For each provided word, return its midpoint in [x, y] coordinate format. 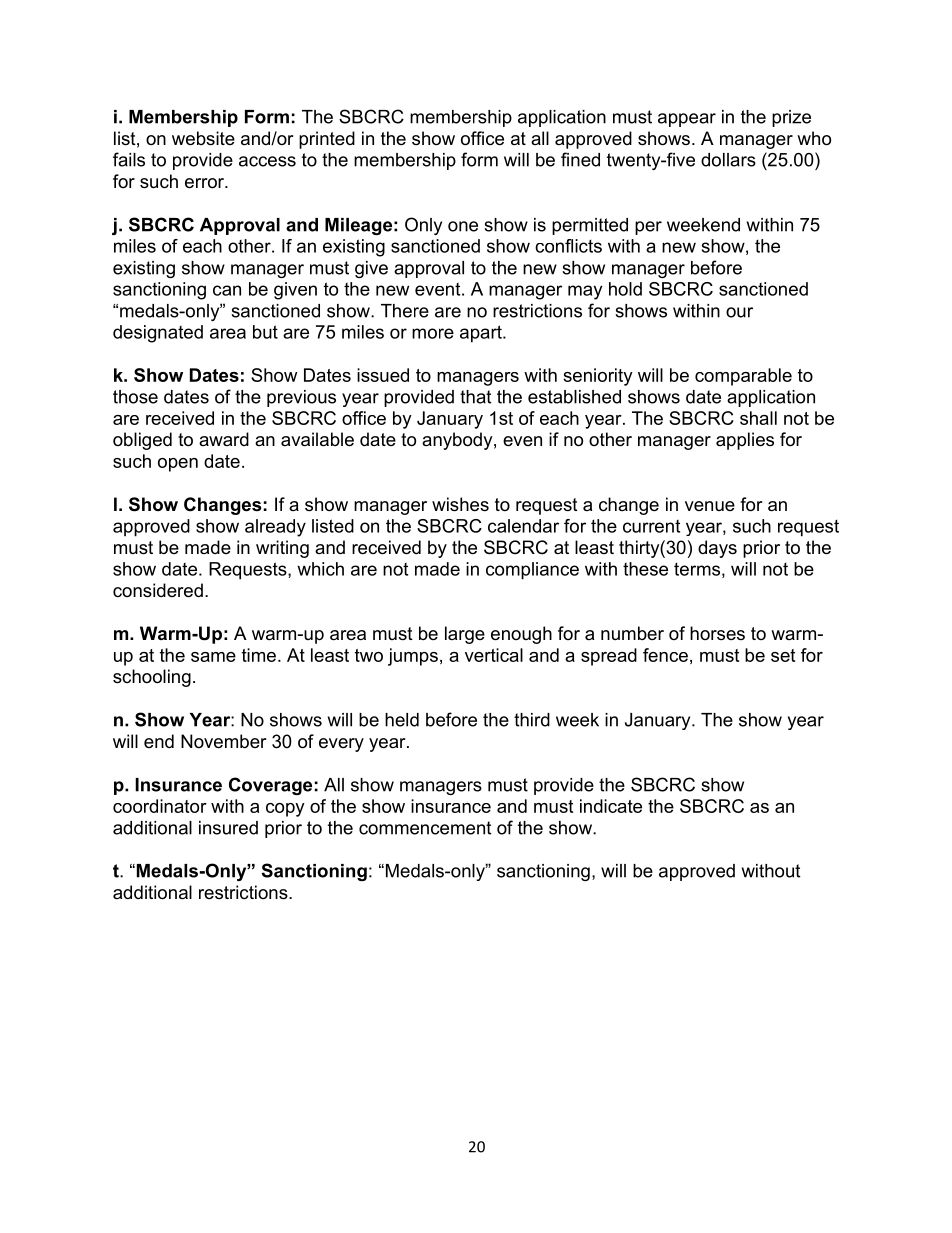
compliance [532, 571]
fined [580, 159]
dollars [728, 160]
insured [228, 828]
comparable [743, 377]
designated [158, 334]
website [203, 138]
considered [158, 590]
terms [697, 569]
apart [482, 334]
